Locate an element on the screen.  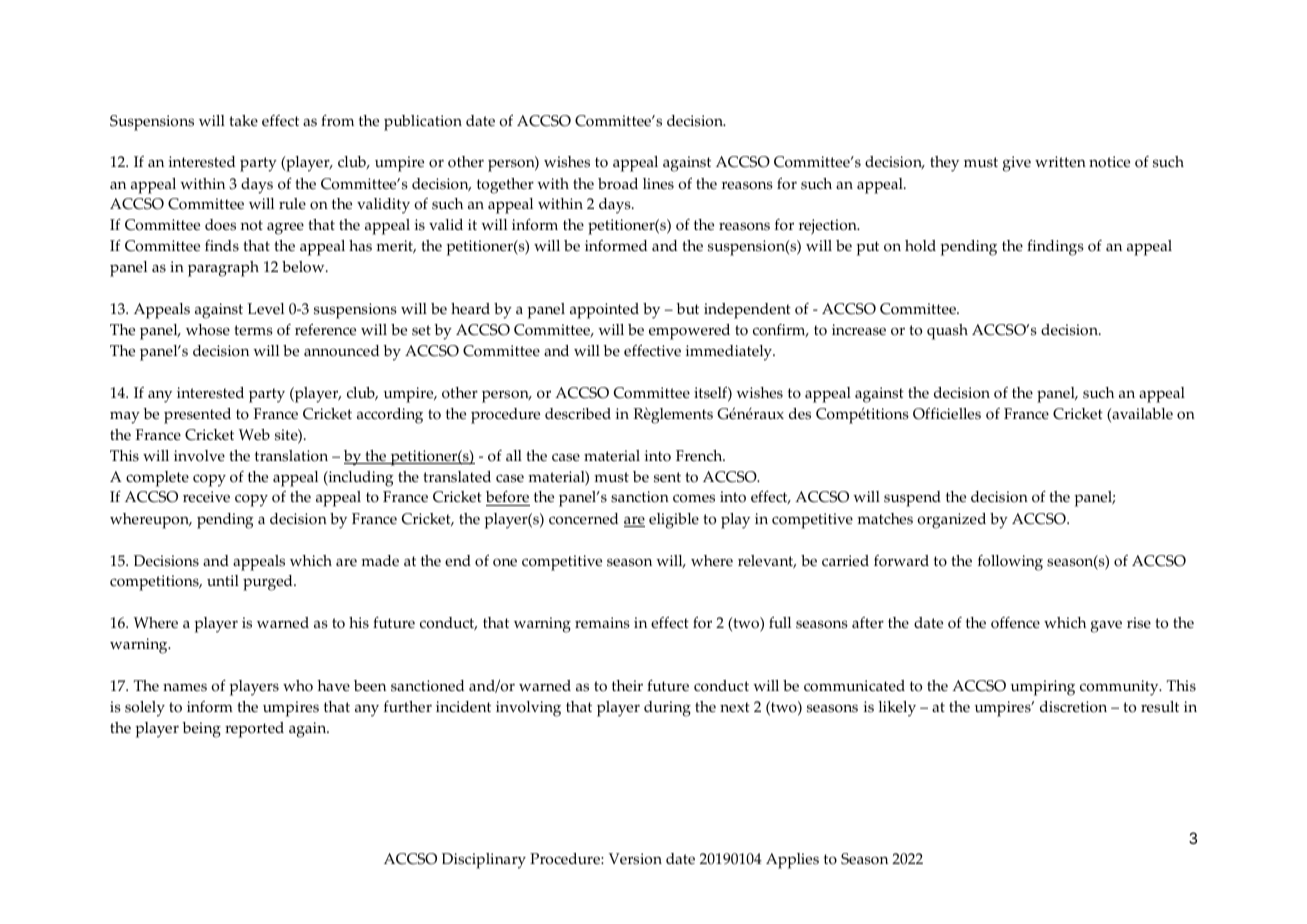
Disciplinary is located at coordinates (484, 861).
